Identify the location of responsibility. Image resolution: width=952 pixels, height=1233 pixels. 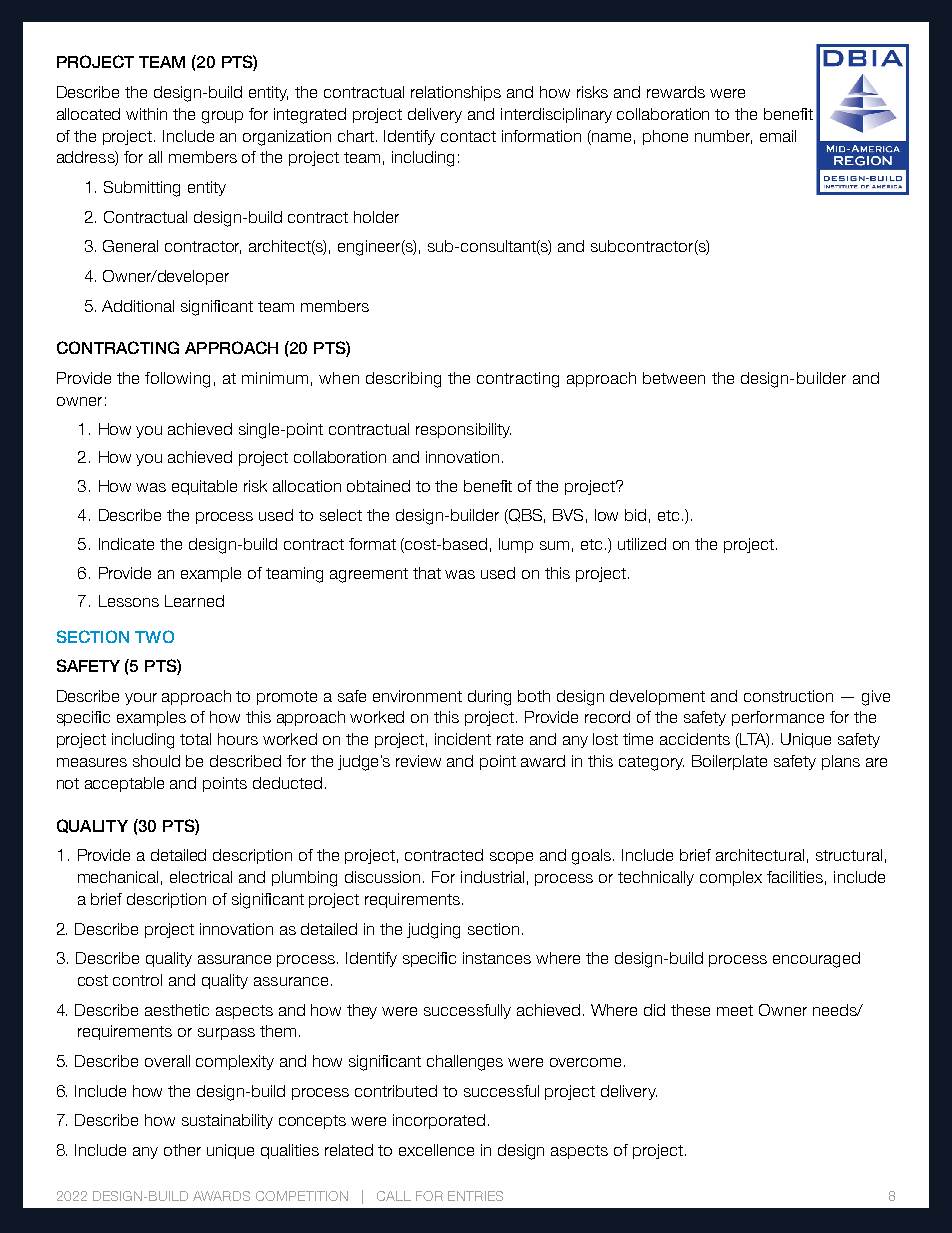
(463, 430).
